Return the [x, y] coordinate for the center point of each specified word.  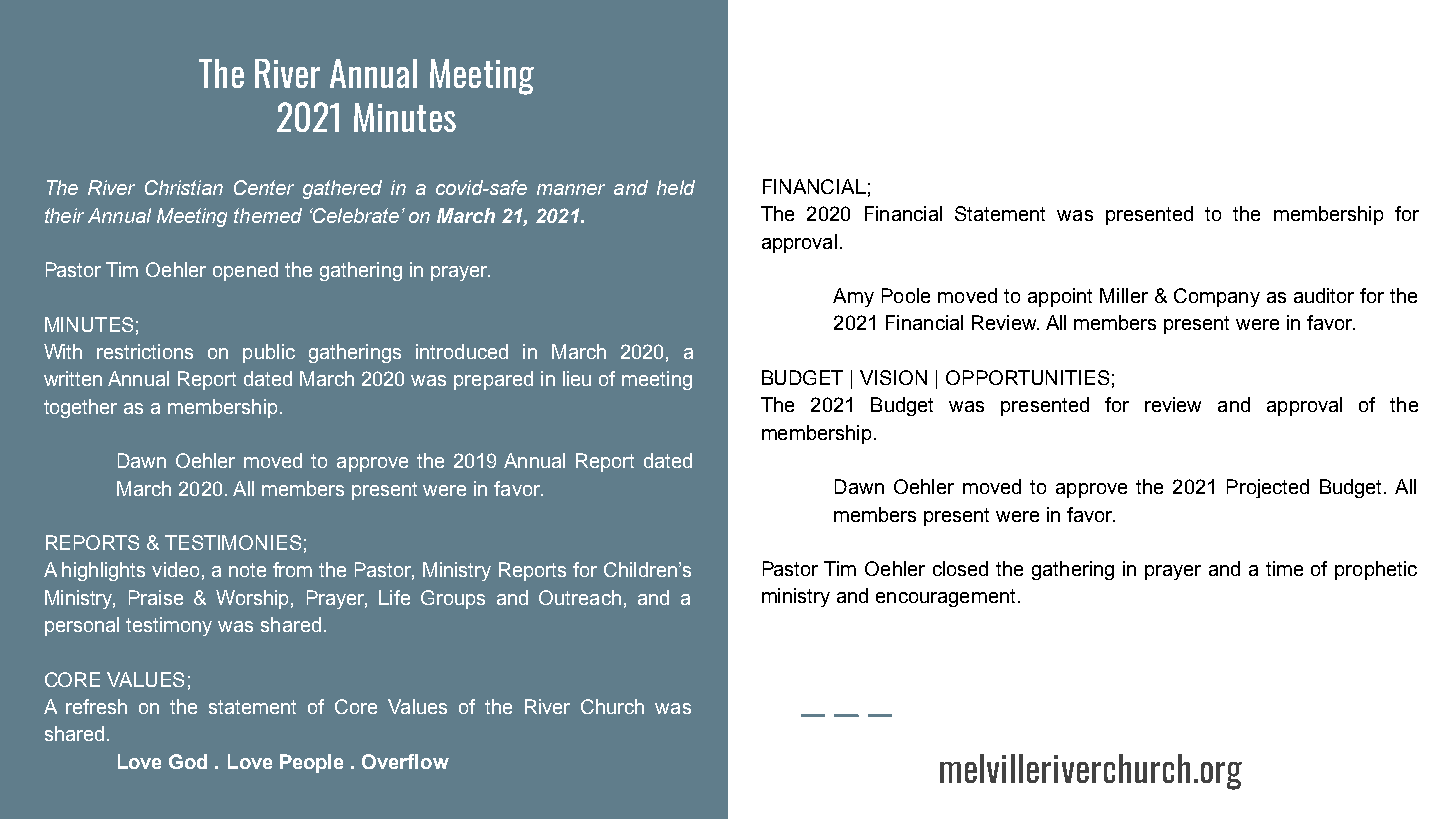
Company [1217, 297]
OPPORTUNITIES [1027, 377]
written [73, 378]
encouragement [945, 598]
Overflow [405, 761]
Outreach [580, 597]
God [188, 761]
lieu [577, 378]
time [1284, 568]
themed [268, 215]
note [247, 570]
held [676, 187]
